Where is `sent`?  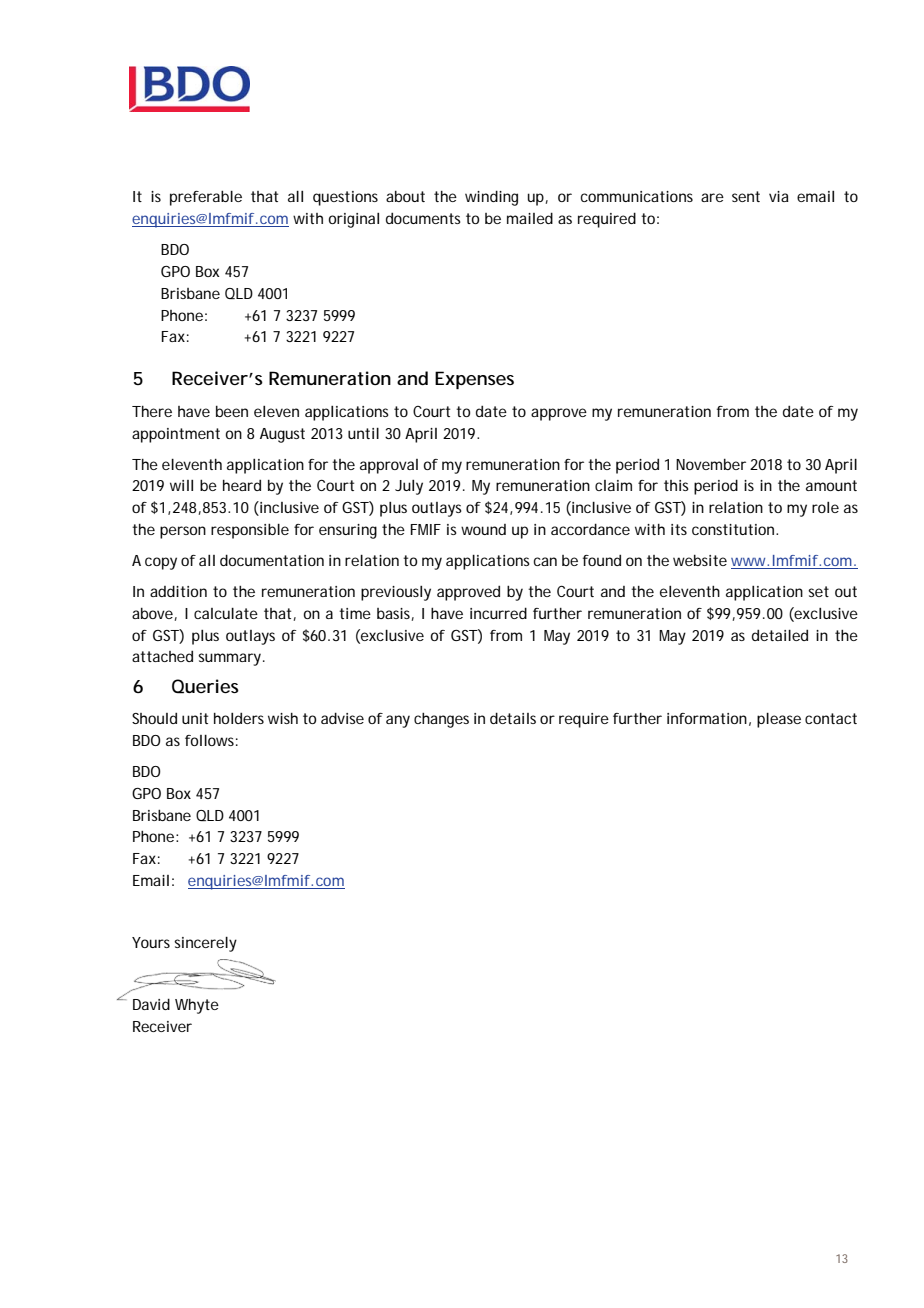 sent is located at coordinates (746, 196).
